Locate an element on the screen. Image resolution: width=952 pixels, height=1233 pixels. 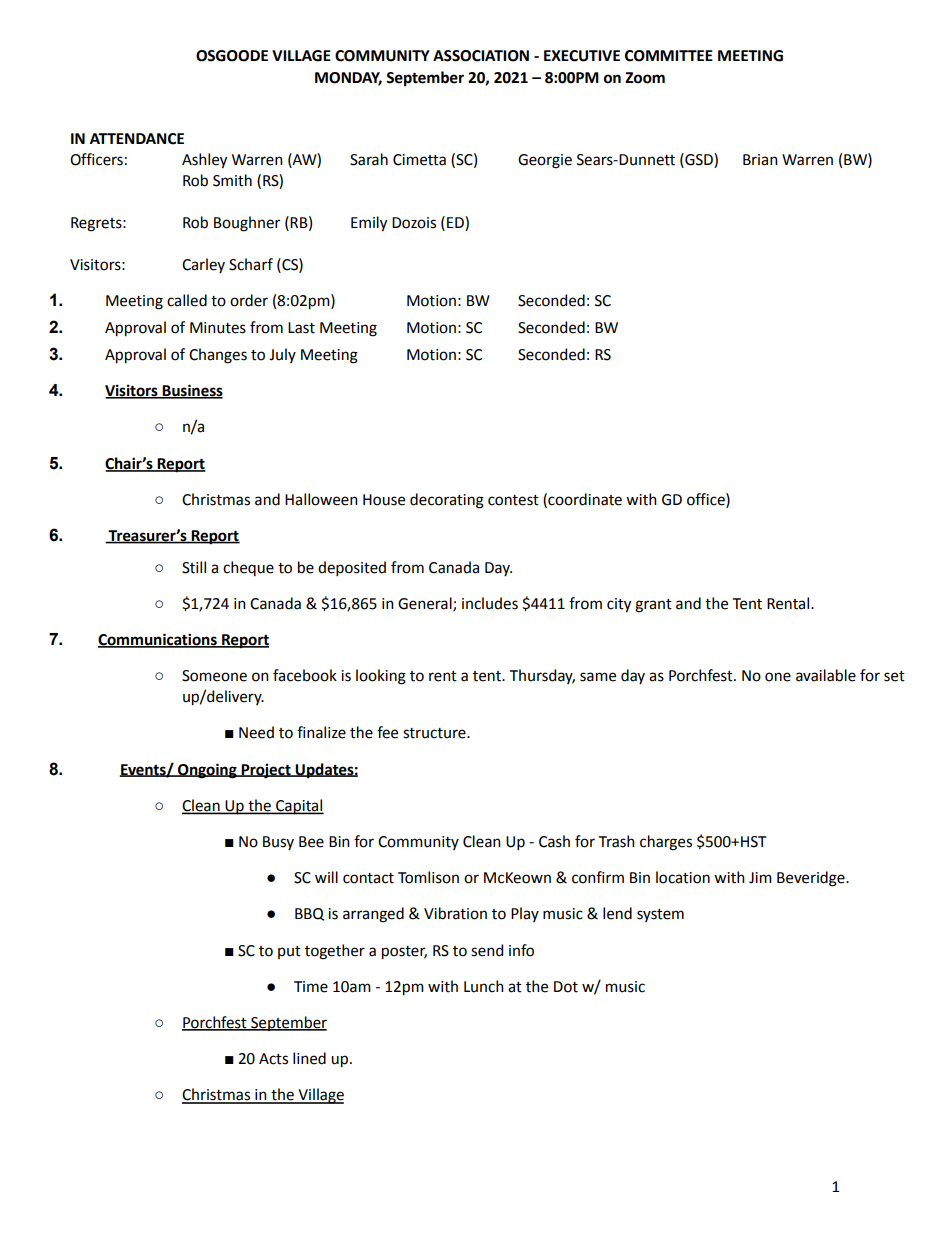
Cash is located at coordinates (554, 841).
